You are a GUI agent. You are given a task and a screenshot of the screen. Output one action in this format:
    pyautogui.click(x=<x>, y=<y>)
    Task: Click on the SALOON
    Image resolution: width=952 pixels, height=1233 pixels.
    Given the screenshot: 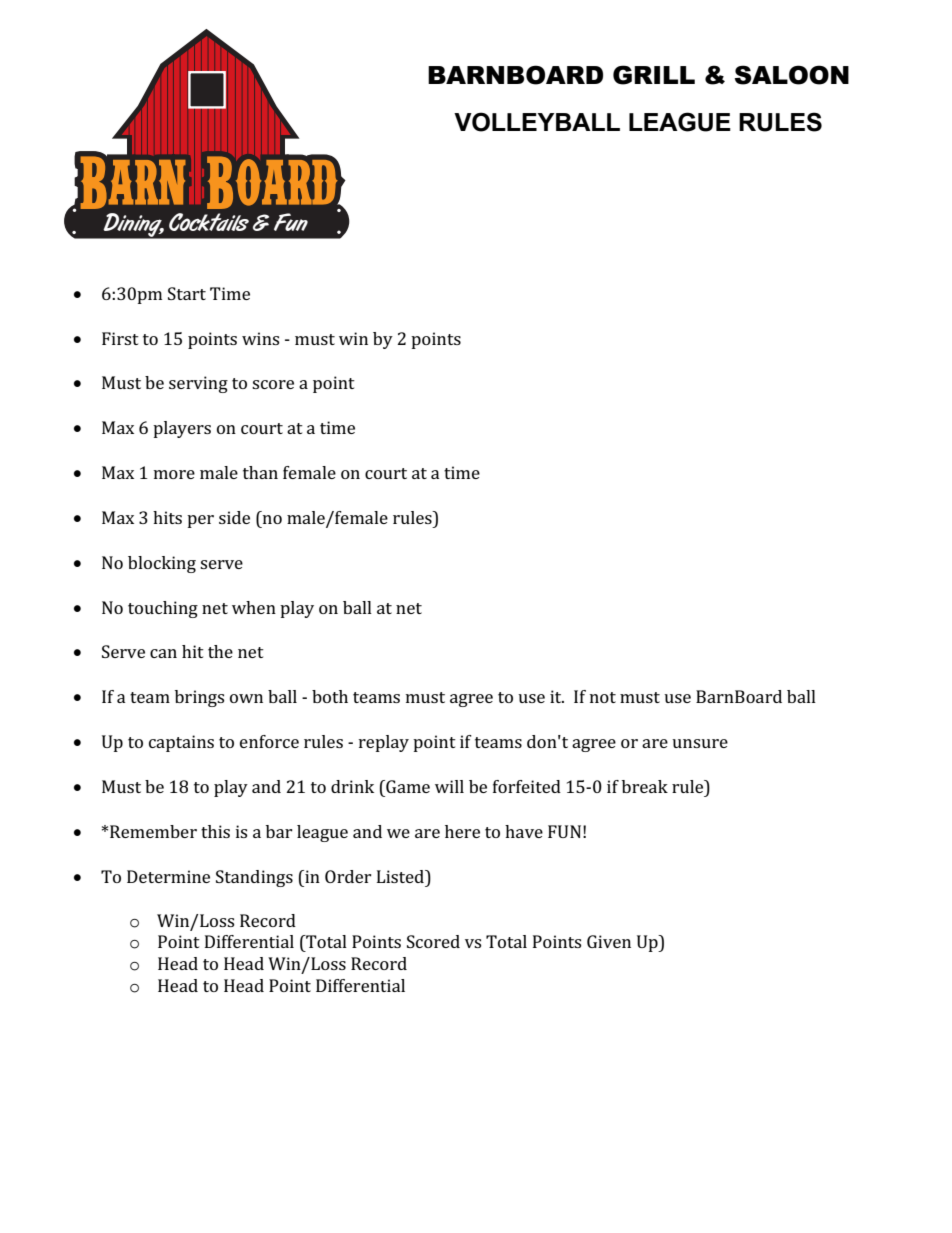 What is the action you would take?
    pyautogui.click(x=792, y=75)
